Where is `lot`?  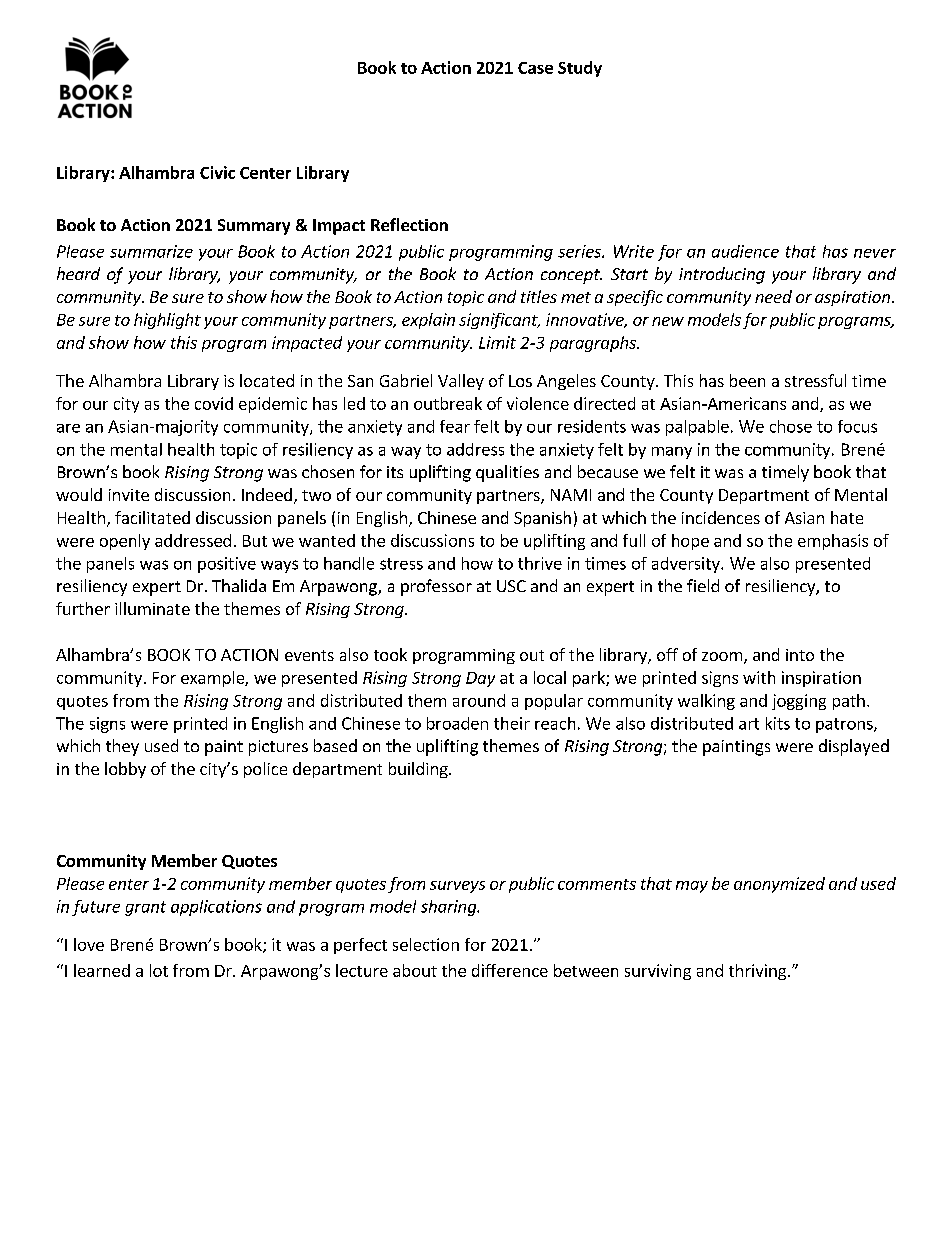
lot is located at coordinates (159, 970).
